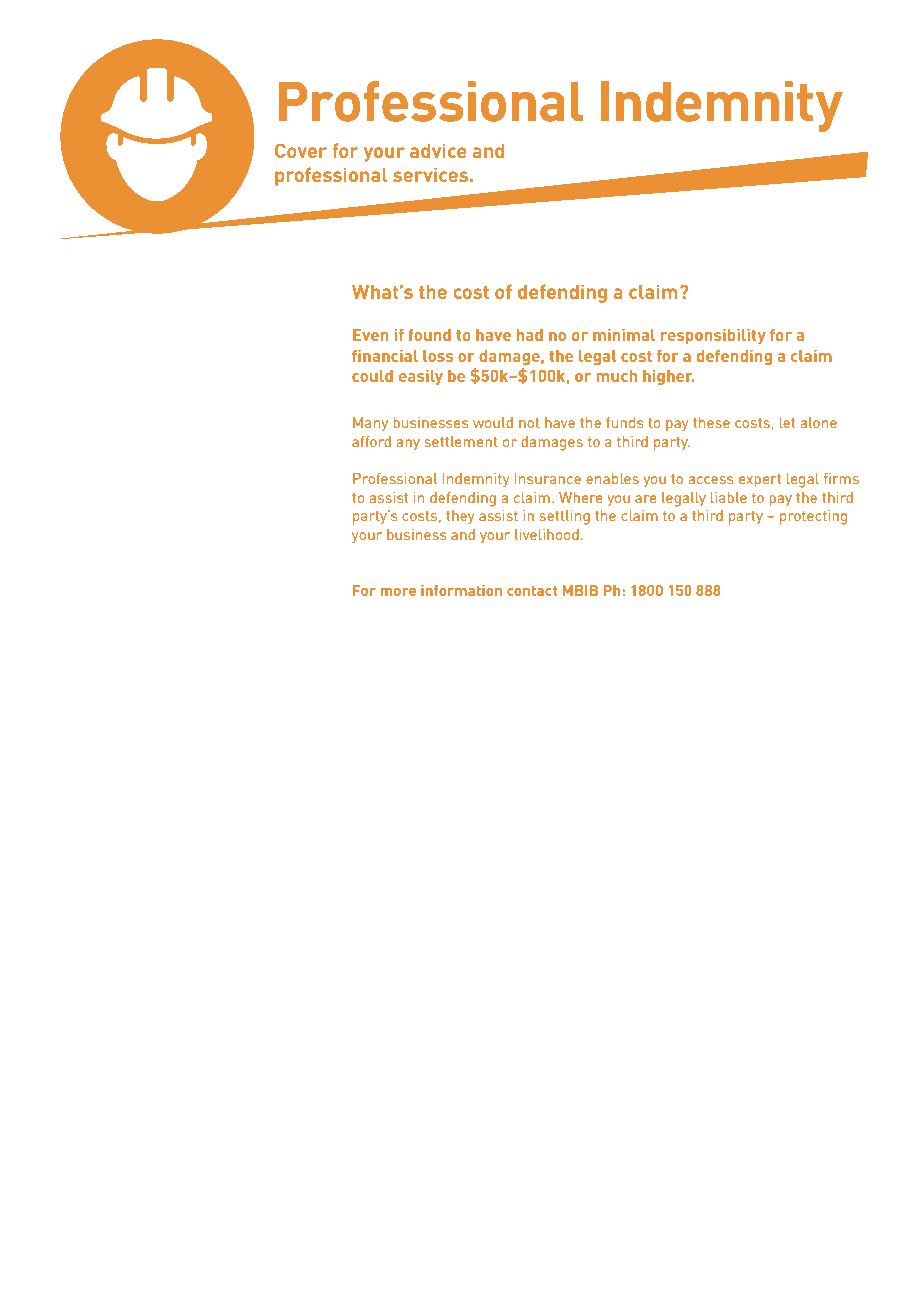 This screenshot has height=1308, width=924. I want to click on Insurance, so click(548, 478).
